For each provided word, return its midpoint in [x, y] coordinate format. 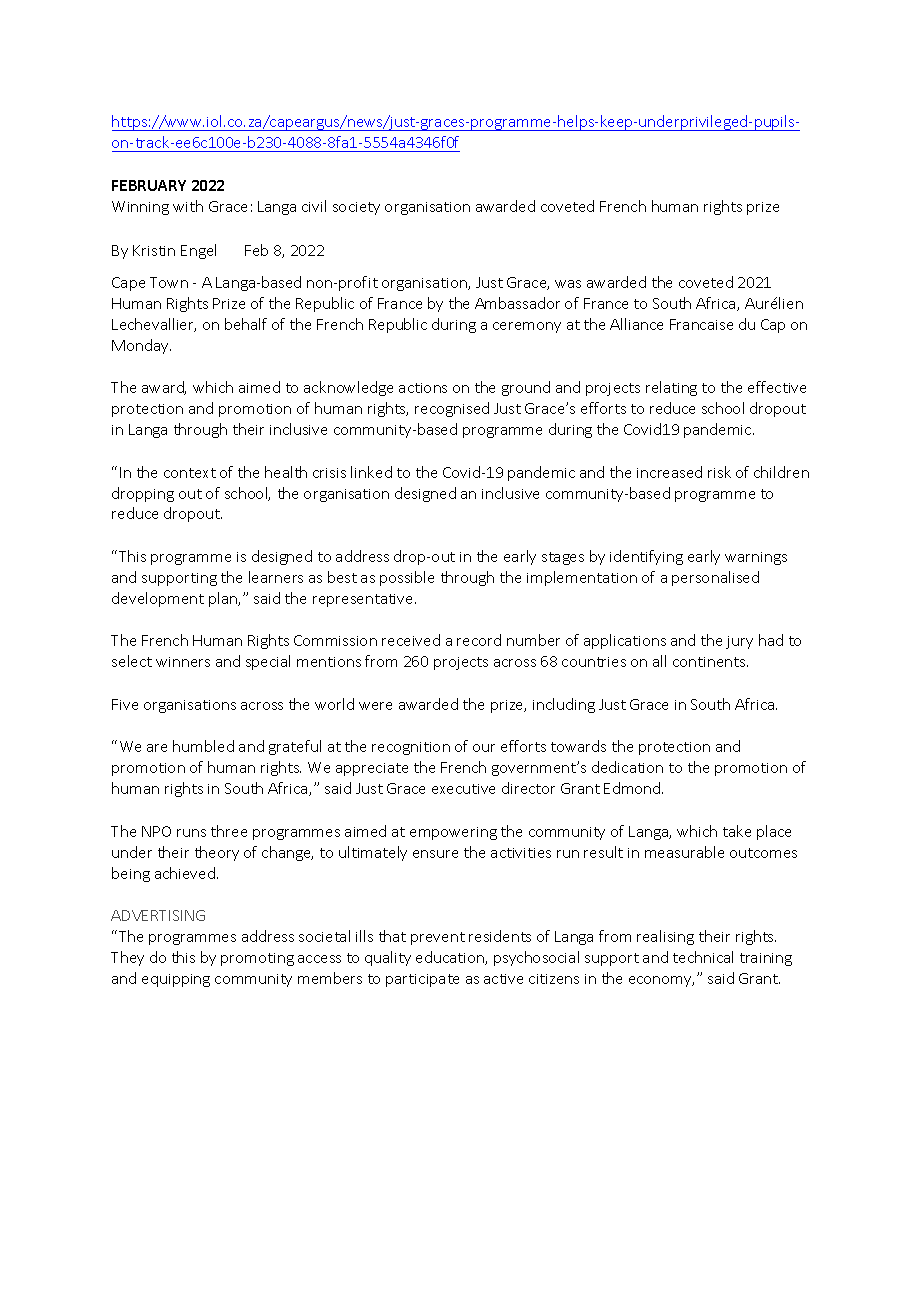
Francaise [701, 324]
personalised [715, 578]
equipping [176, 980]
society [356, 208]
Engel [198, 251]
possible [407, 578]
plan [224, 599]
